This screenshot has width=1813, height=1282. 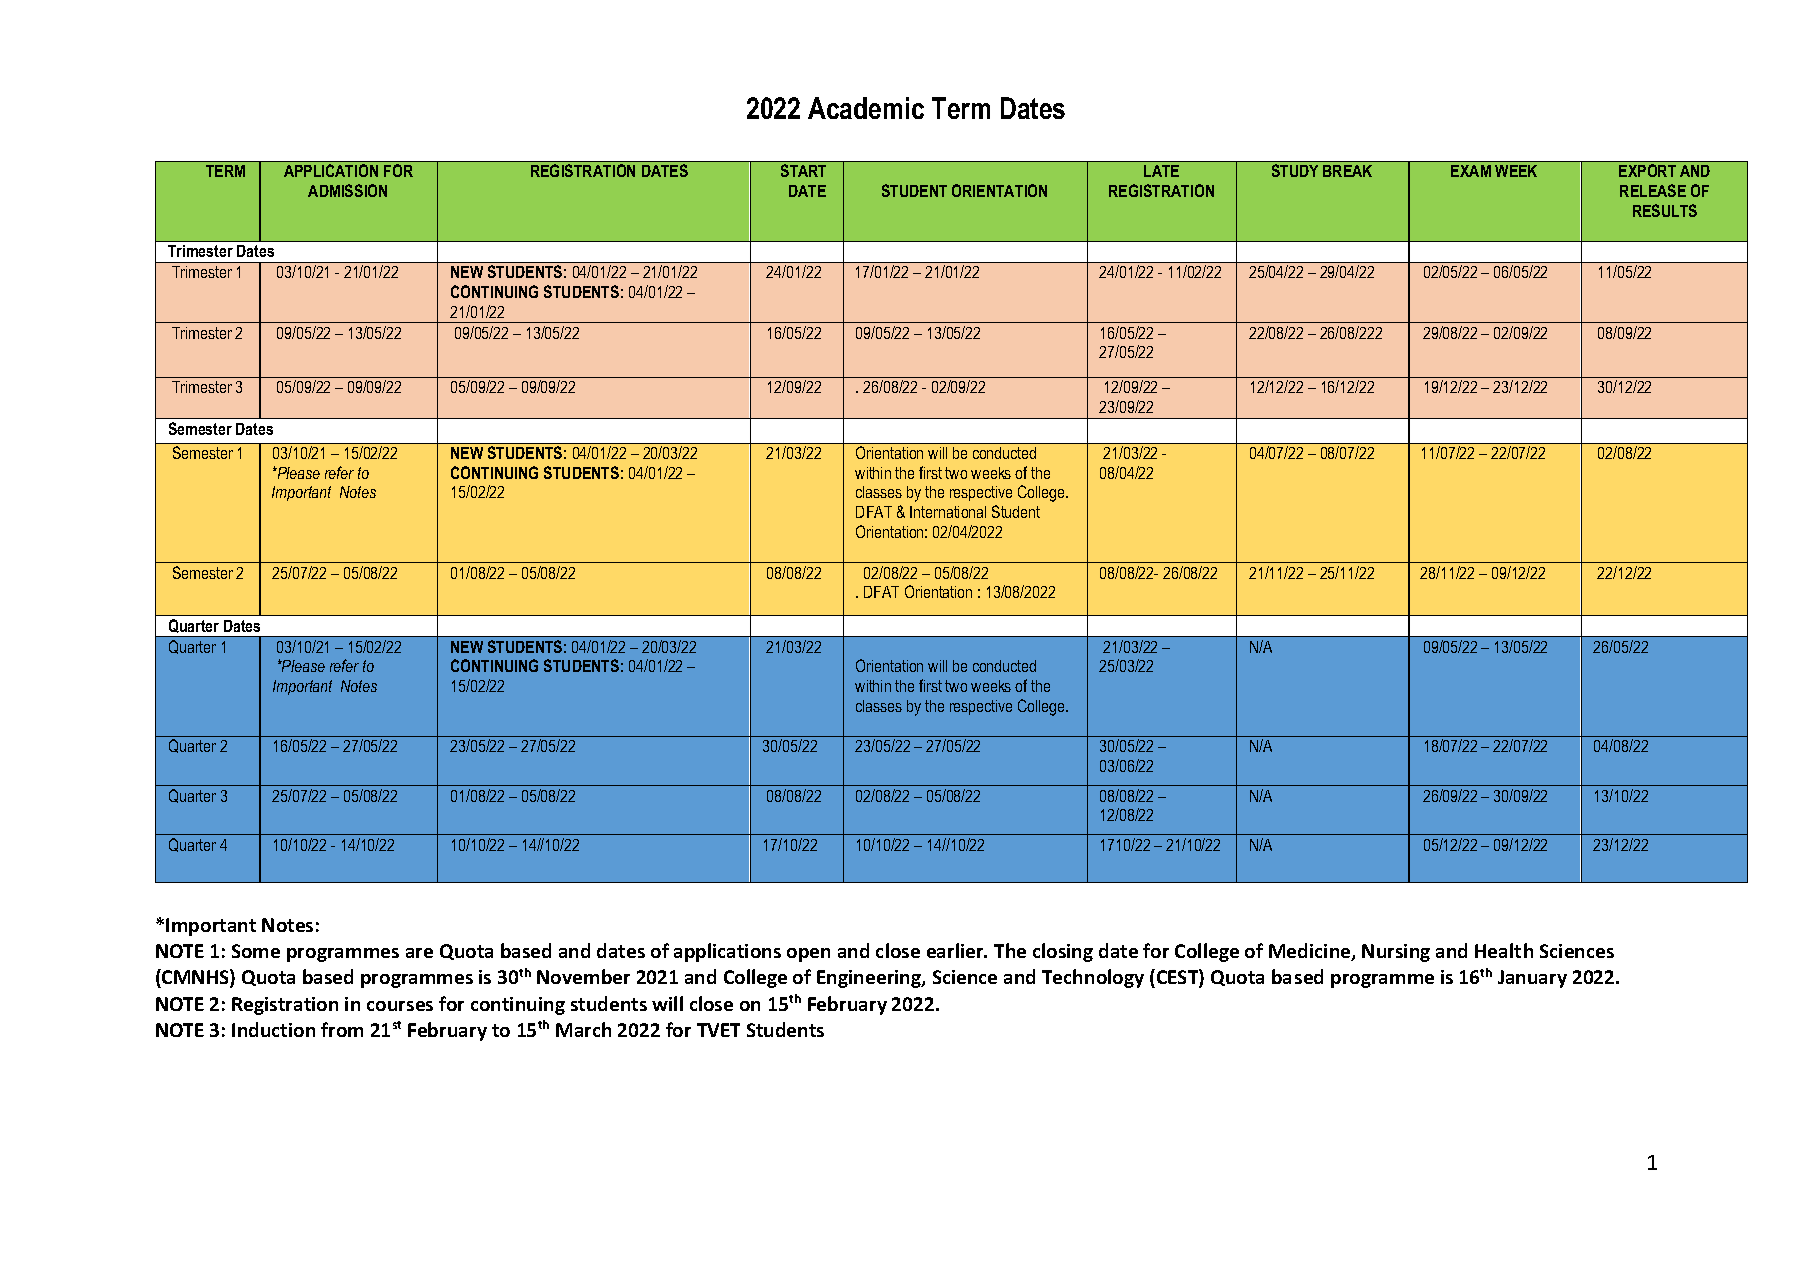 I want to click on Academic, so click(x=866, y=108).
